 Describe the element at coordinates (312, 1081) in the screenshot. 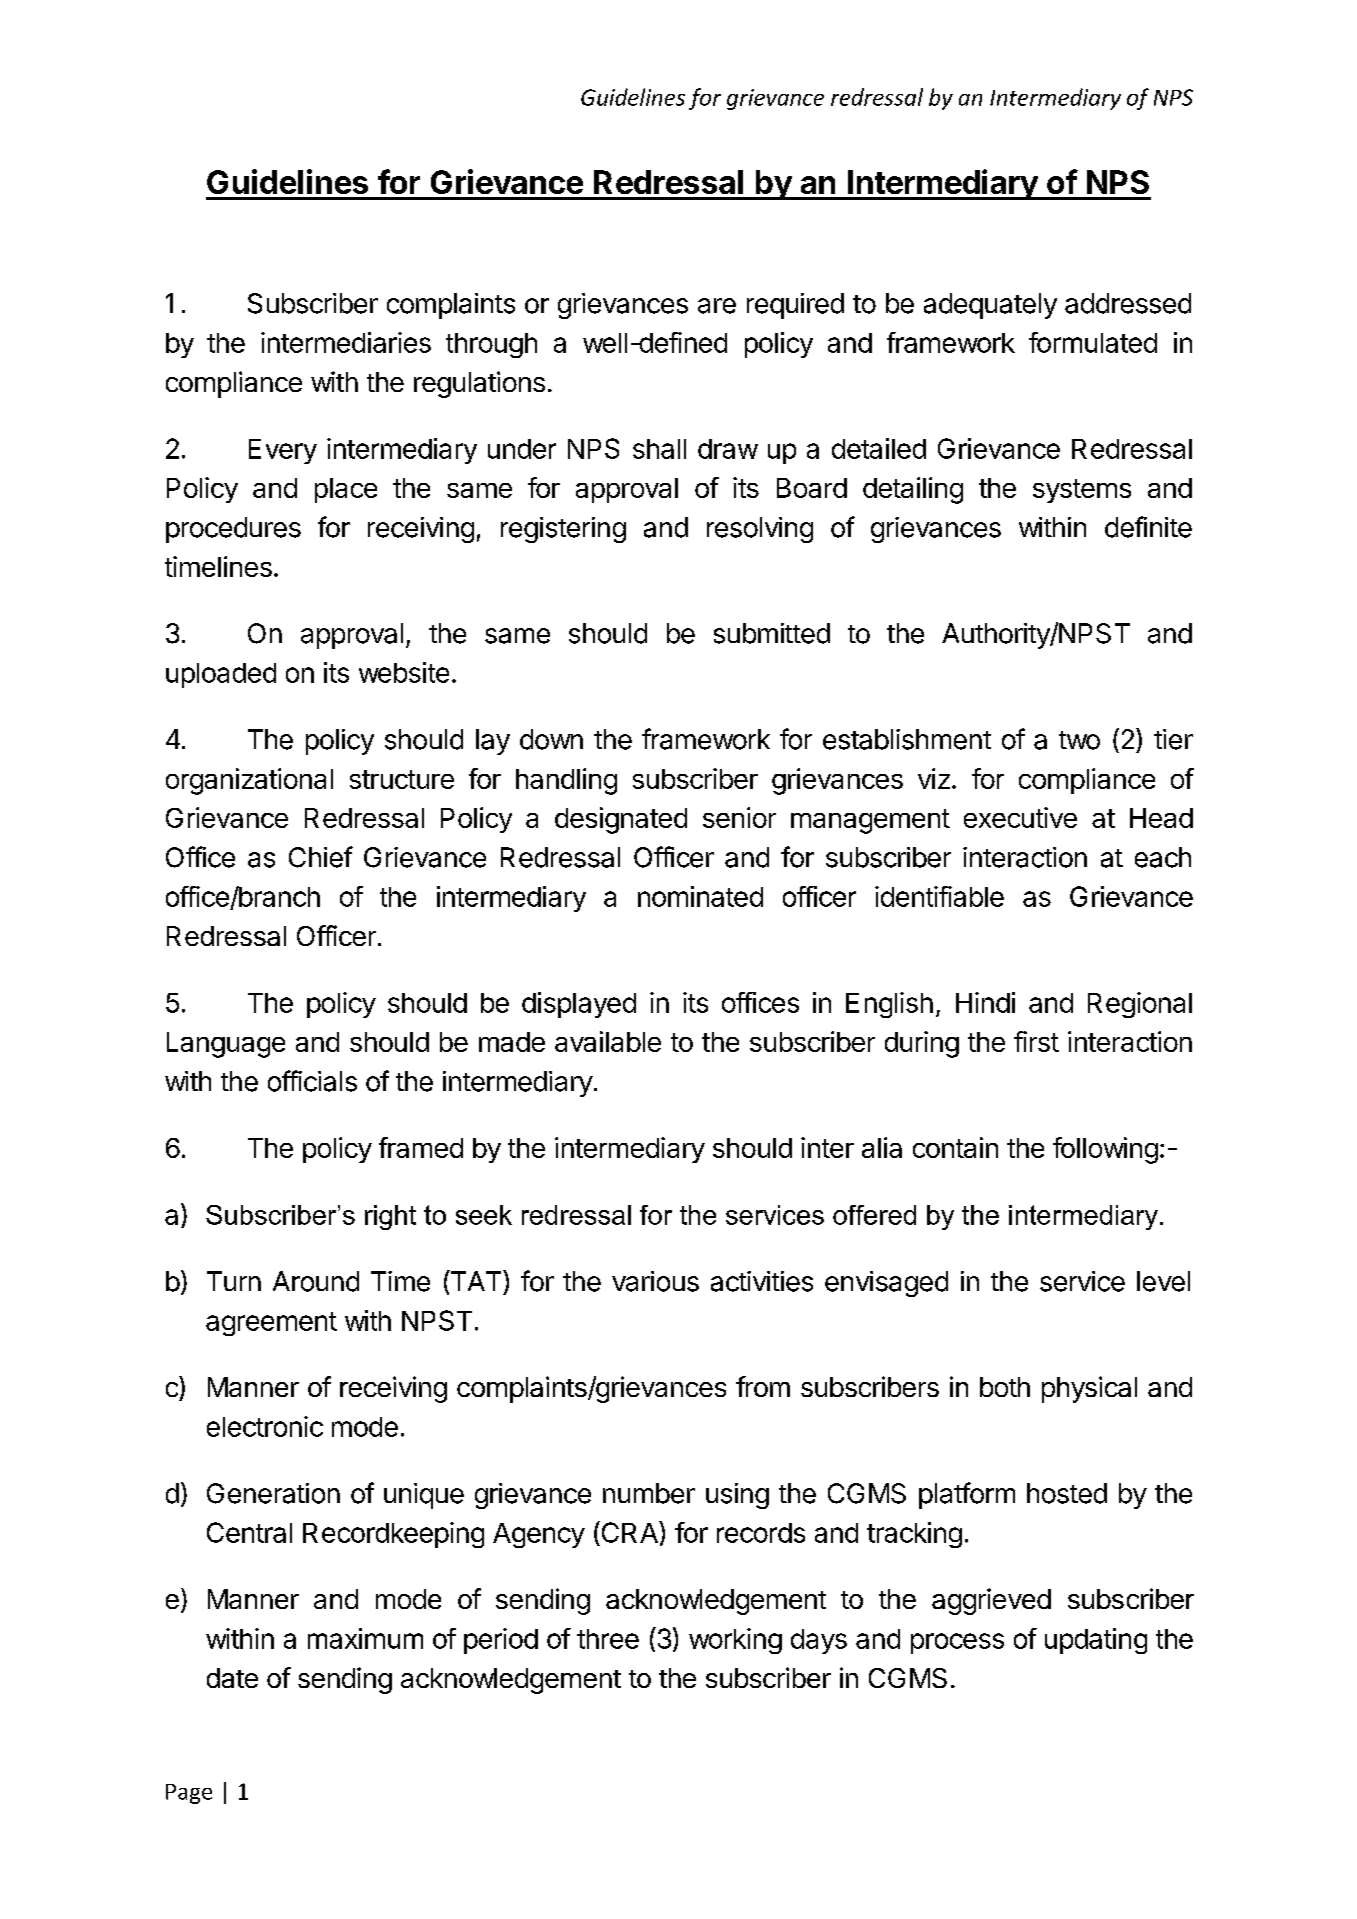

I see `officials` at that location.
